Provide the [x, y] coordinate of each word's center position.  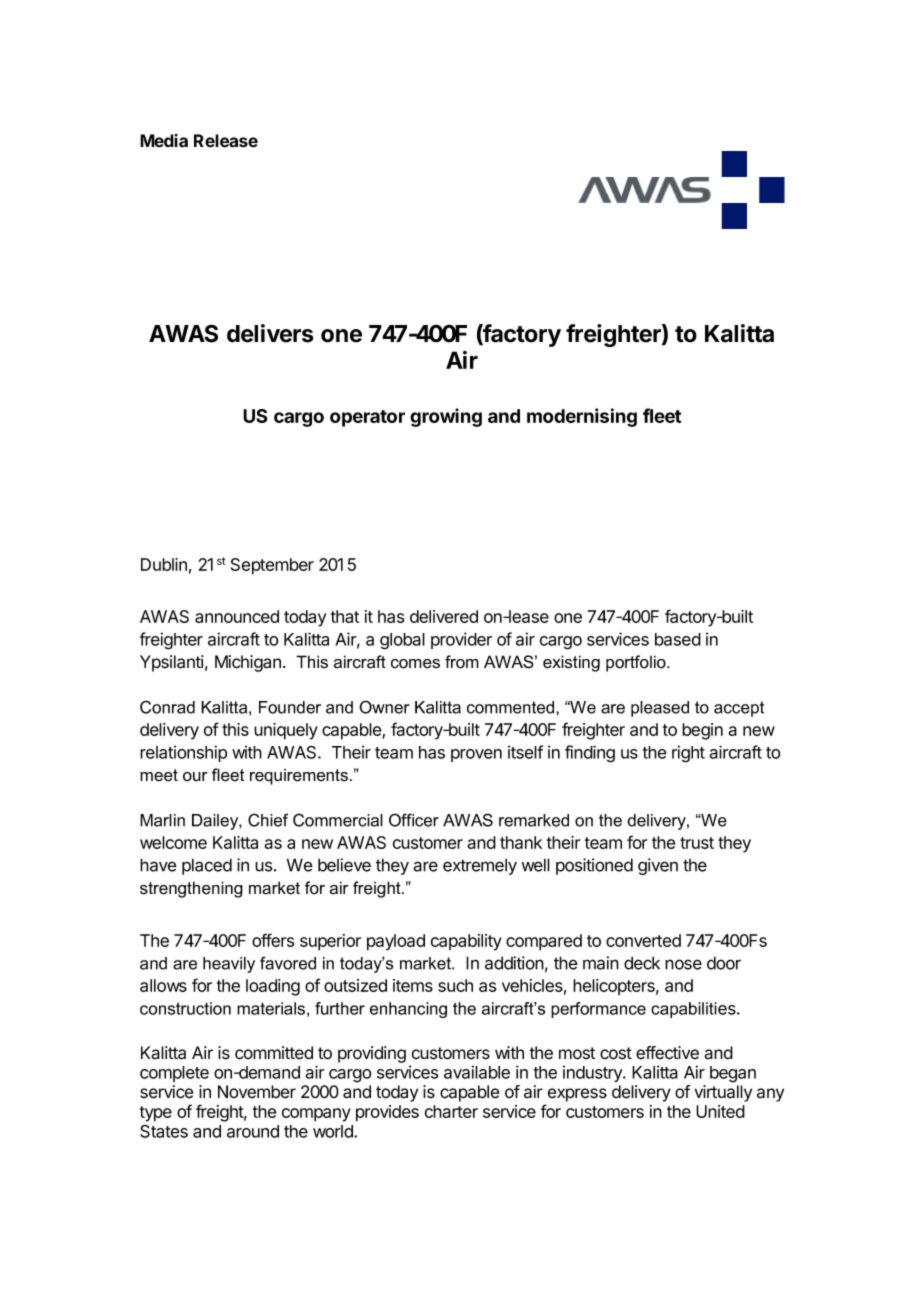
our [195, 777]
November [257, 1092]
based [678, 639]
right [688, 754]
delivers [270, 333]
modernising [582, 417]
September [272, 566]
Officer [414, 820]
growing [446, 417]
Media [164, 141]
